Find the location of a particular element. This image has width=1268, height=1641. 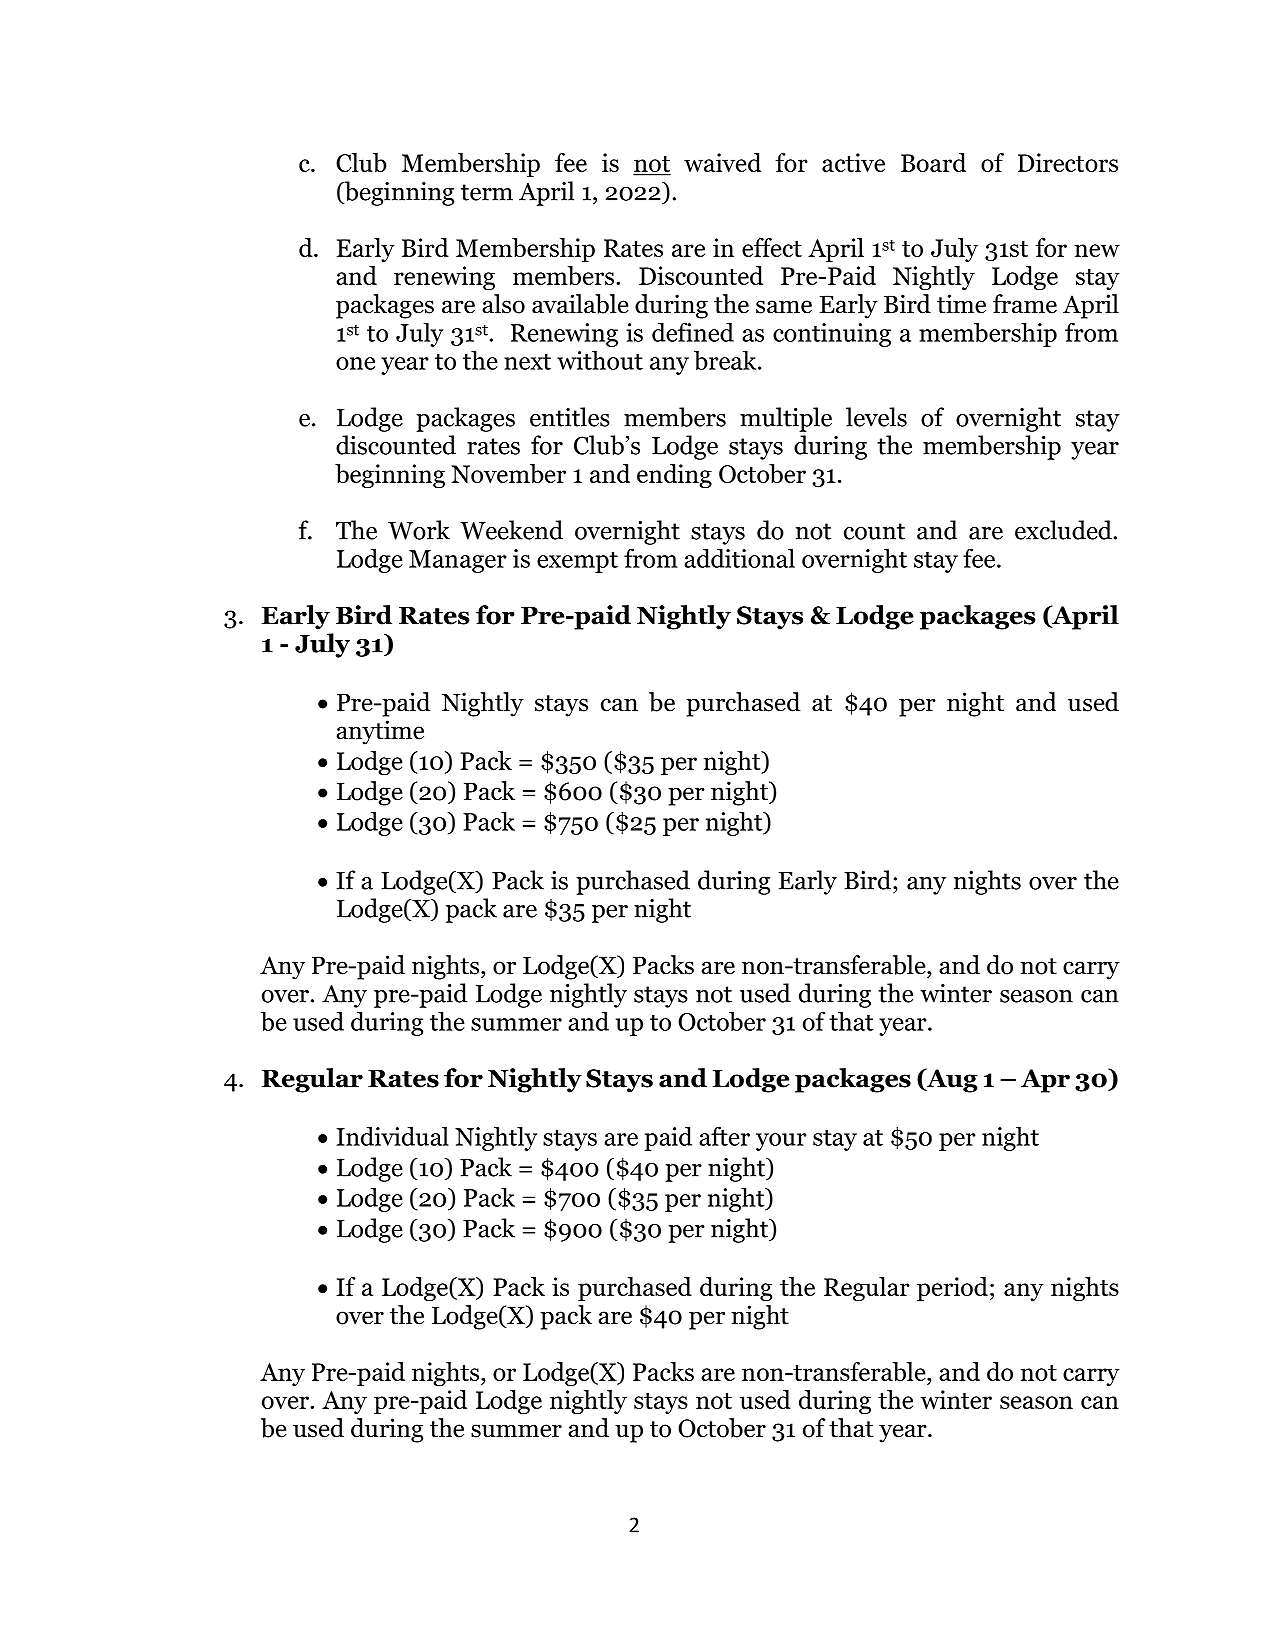

your is located at coordinates (781, 1142).
